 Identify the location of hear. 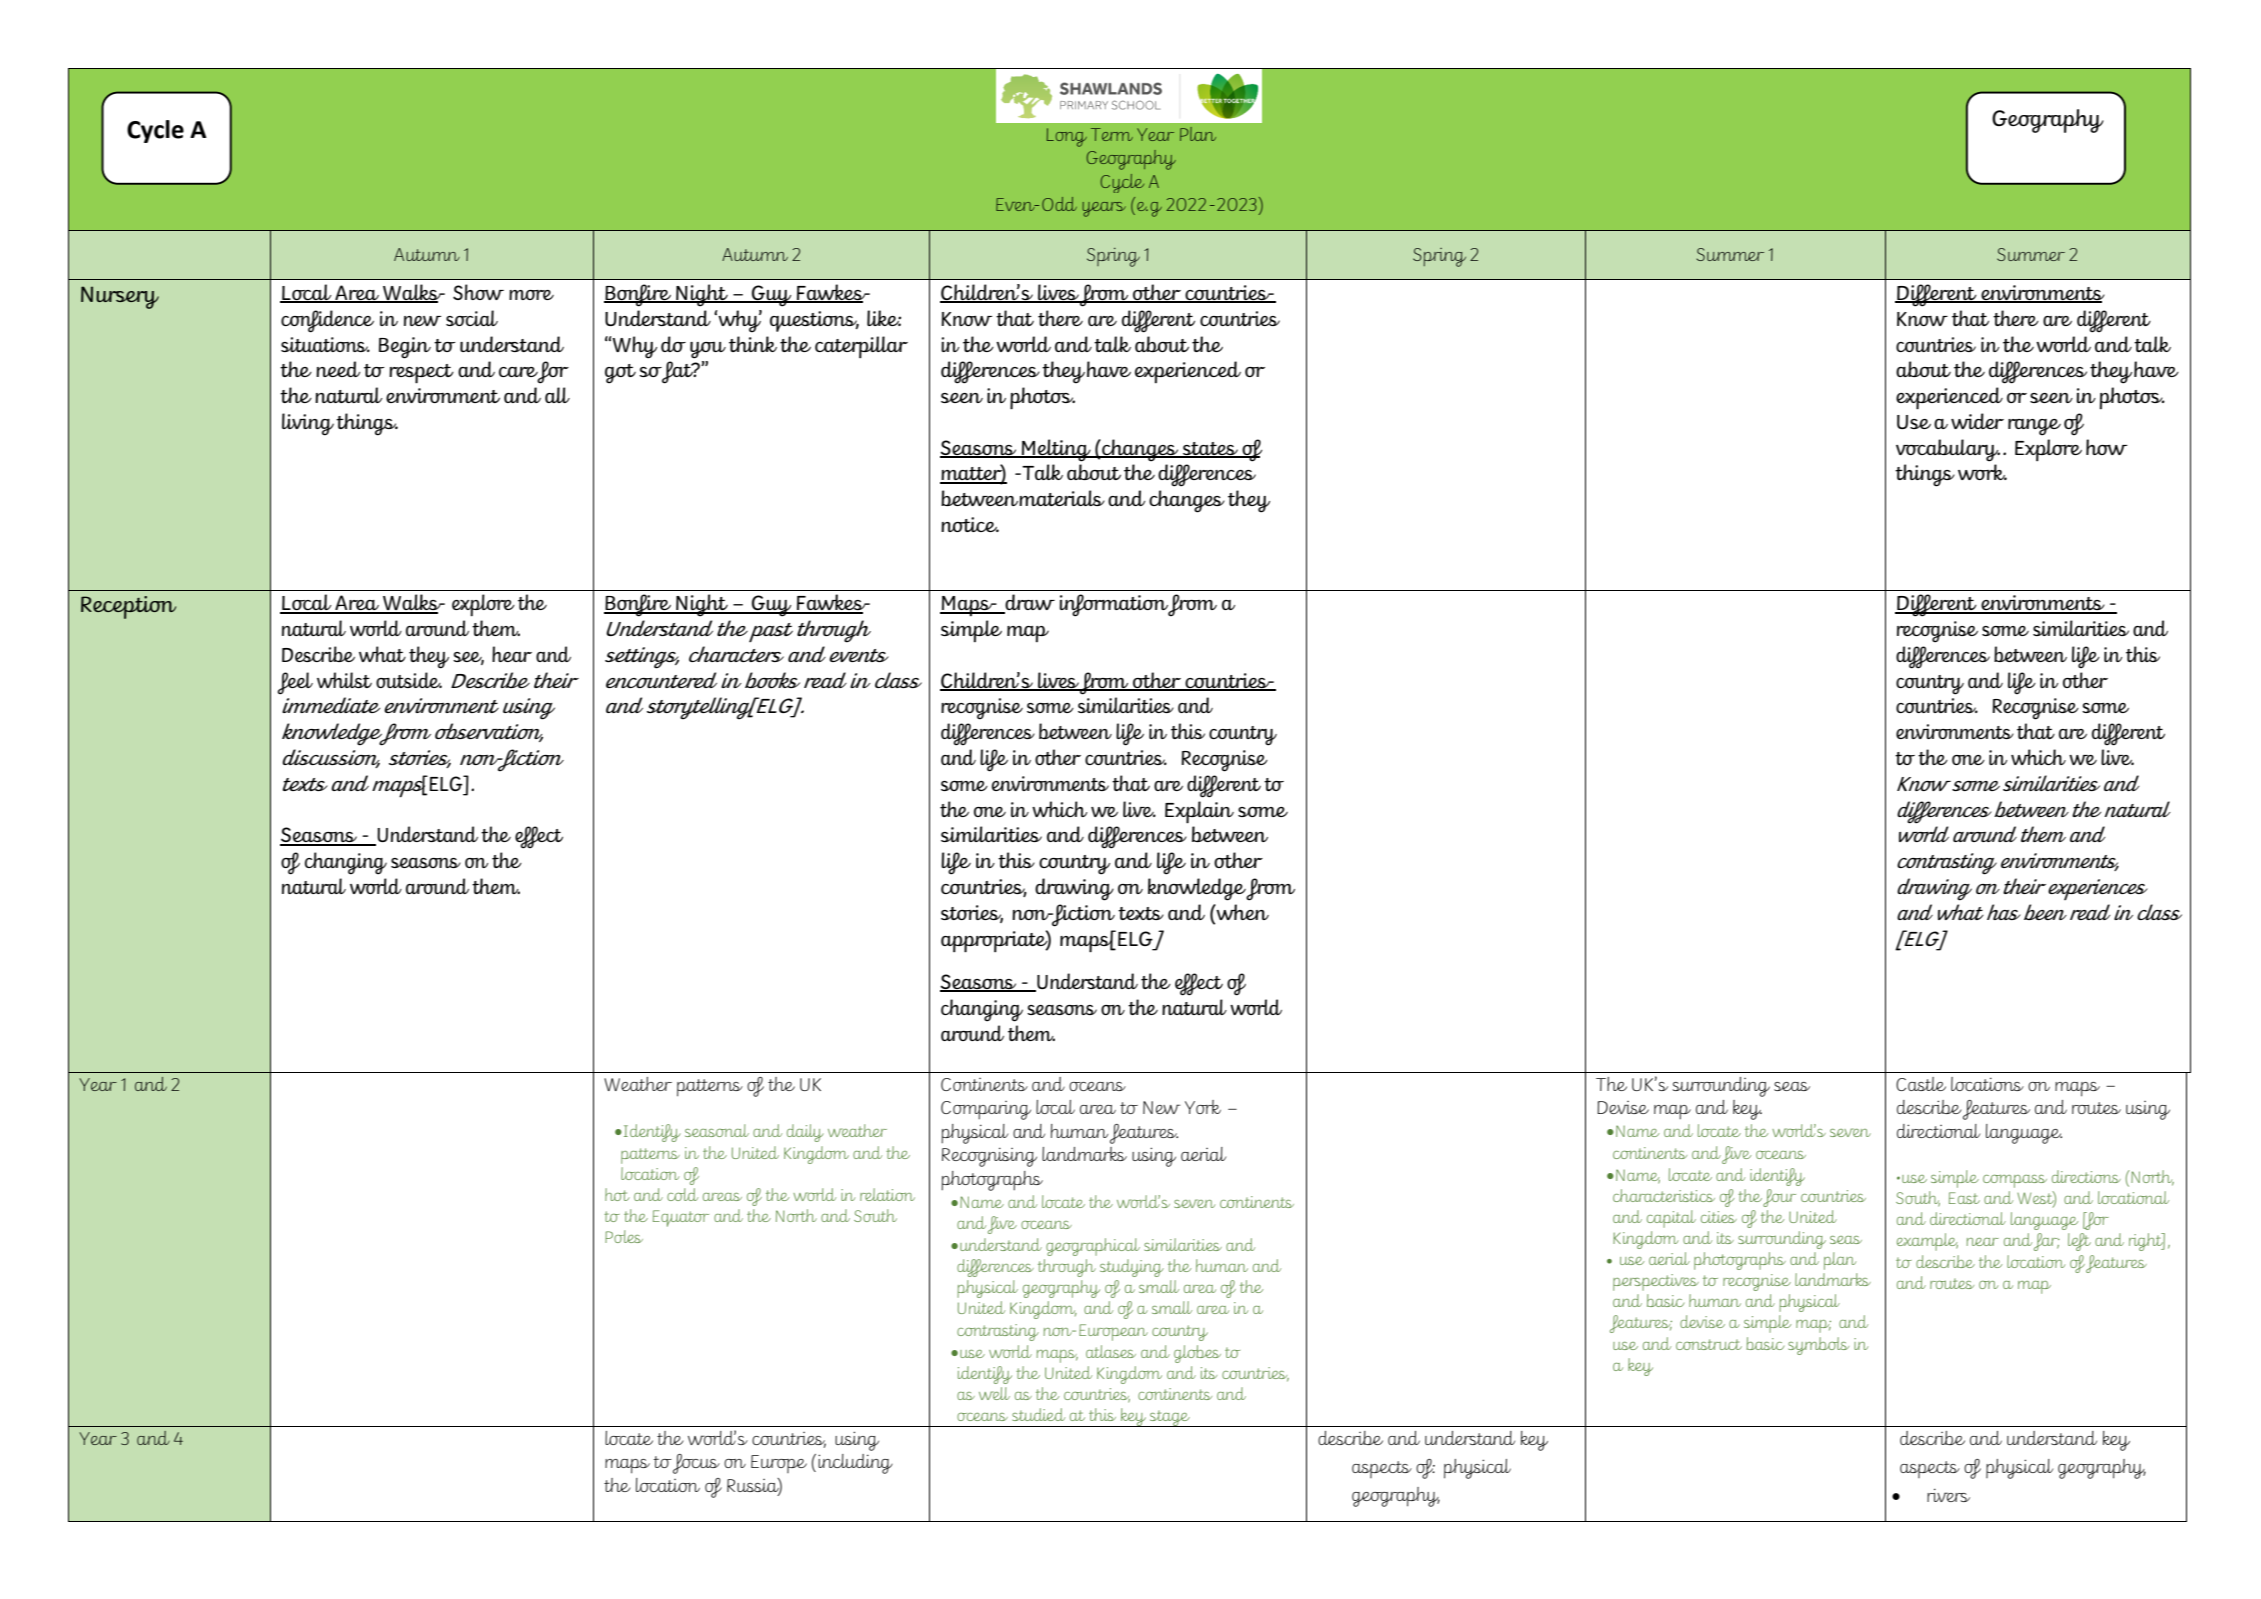
(512, 654).
